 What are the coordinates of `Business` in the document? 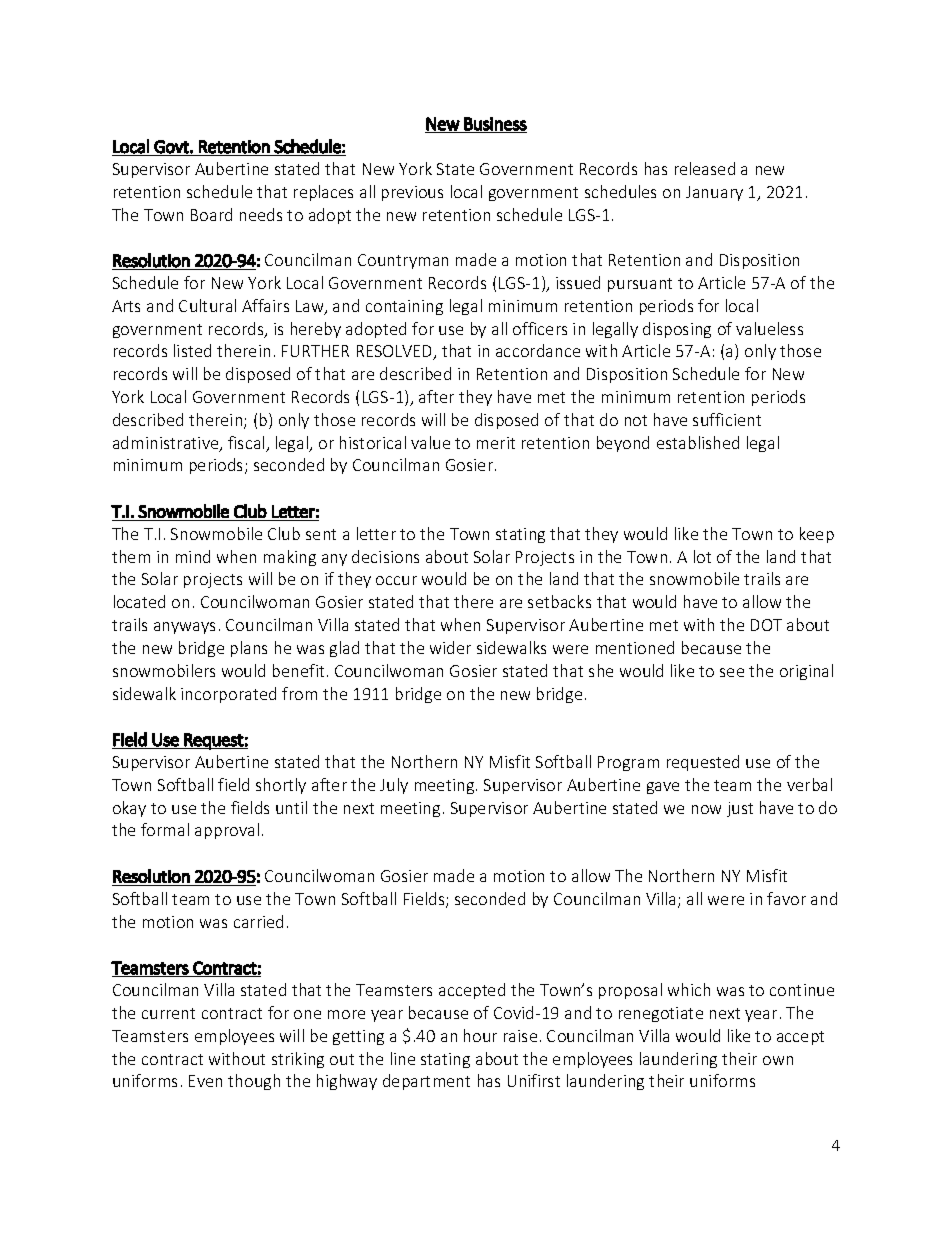 It's located at (495, 124).
